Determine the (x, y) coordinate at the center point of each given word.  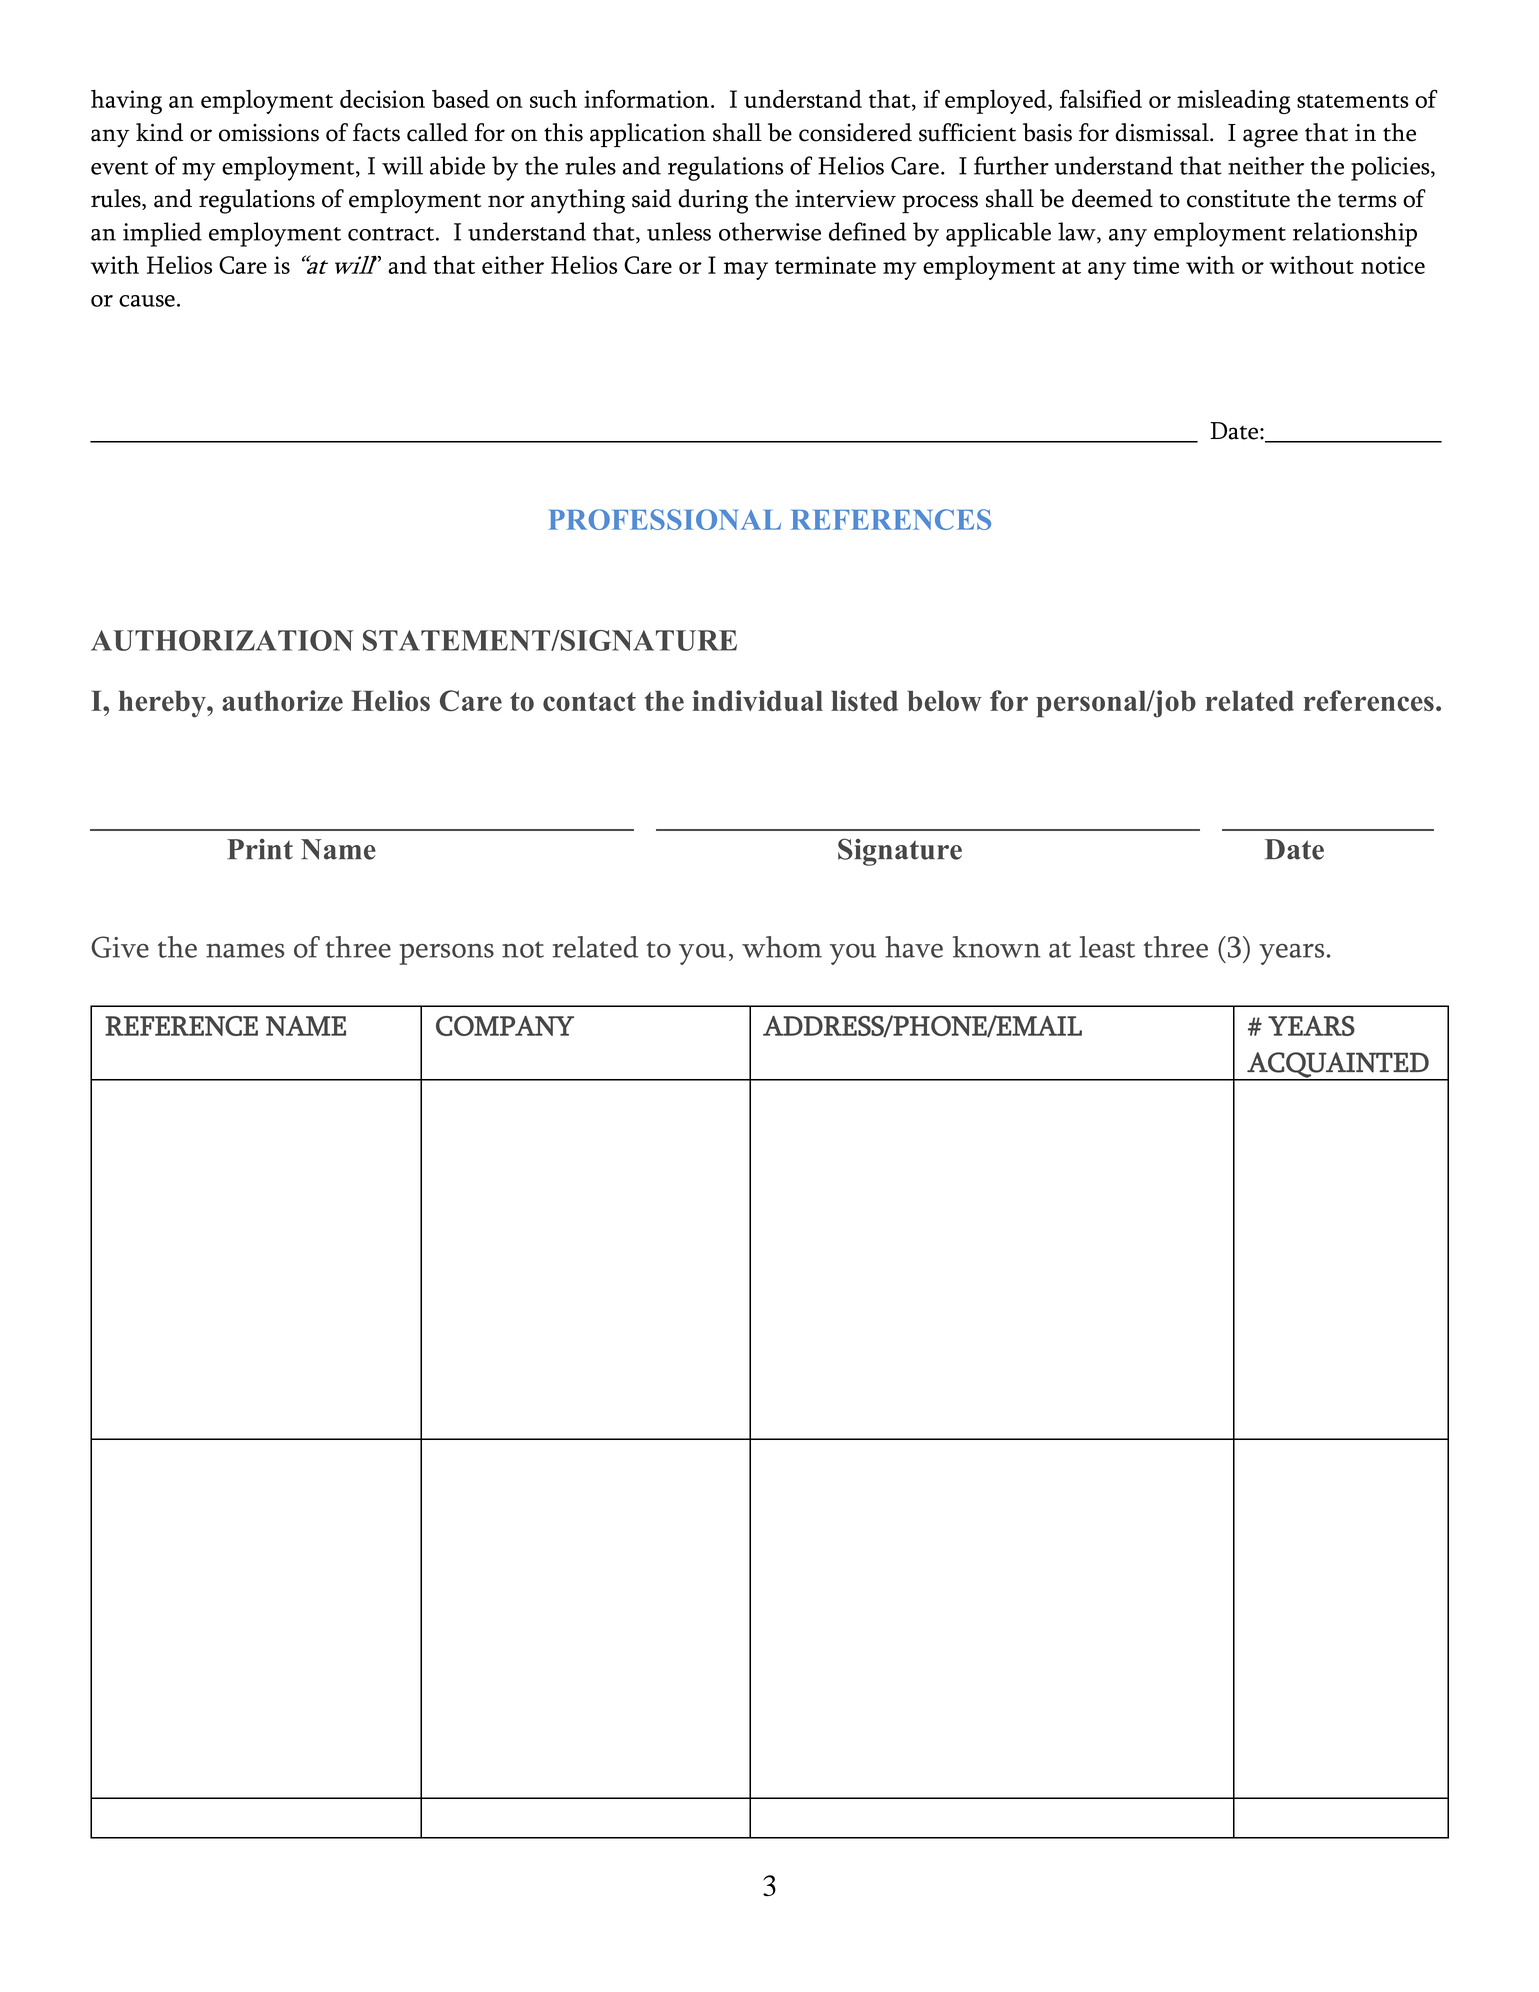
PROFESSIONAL (664, 519)
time (1156, 265)
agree (1270, 138)
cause (147, 301)
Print (260, 849)
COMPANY (505, 1026)
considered (855, 132)
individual (757, 700)
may (746, 271)
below (944, 701)
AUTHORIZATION (222, 640)
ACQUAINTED (1338, 1066)
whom (782, 947)
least (1107, 947)
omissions (269, 133)
